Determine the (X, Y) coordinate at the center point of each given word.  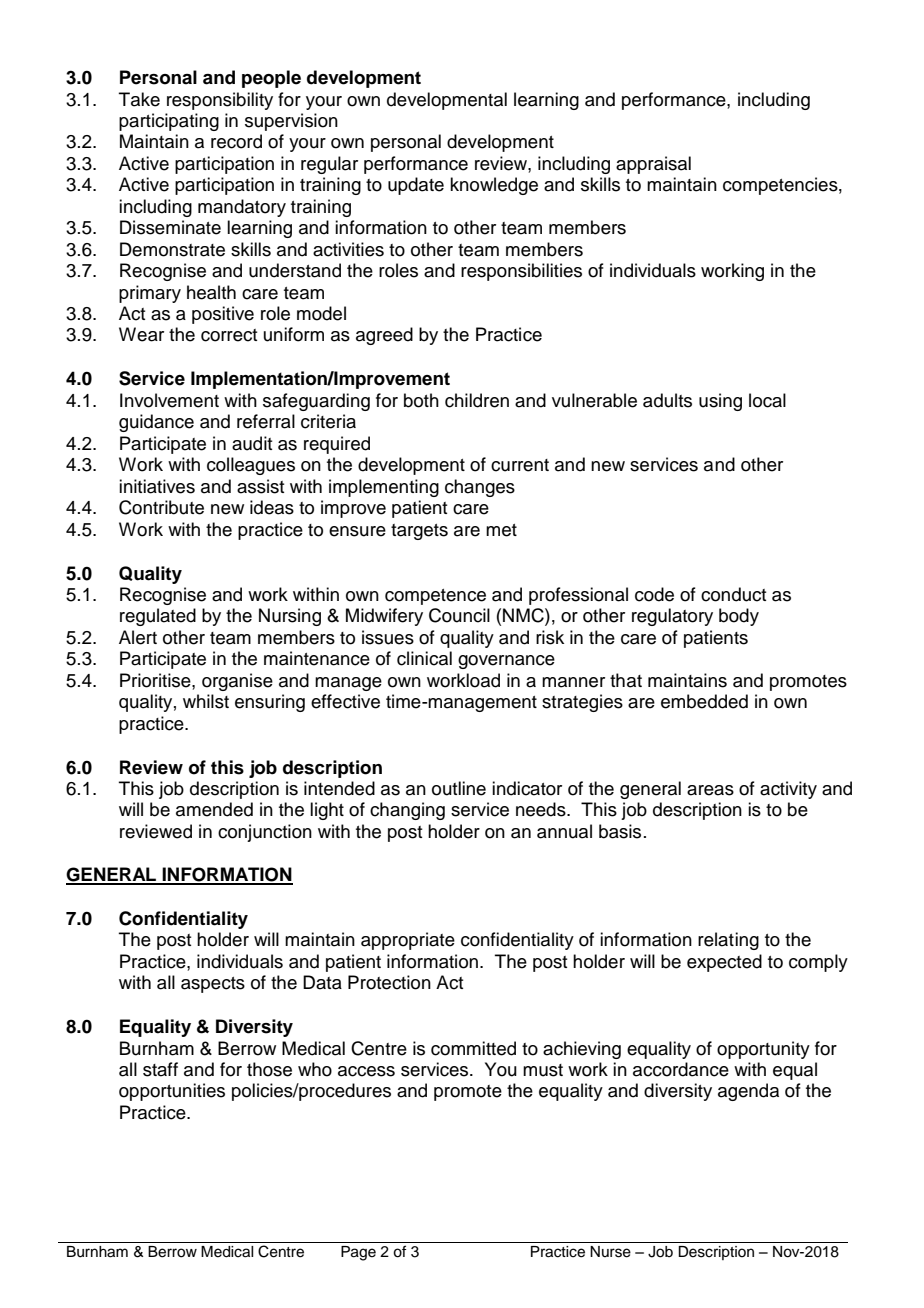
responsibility (220, 101)
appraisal (653, 165)
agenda (748, 1092)
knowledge (494, 186)
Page (358, 1253)
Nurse (610, 1252)
